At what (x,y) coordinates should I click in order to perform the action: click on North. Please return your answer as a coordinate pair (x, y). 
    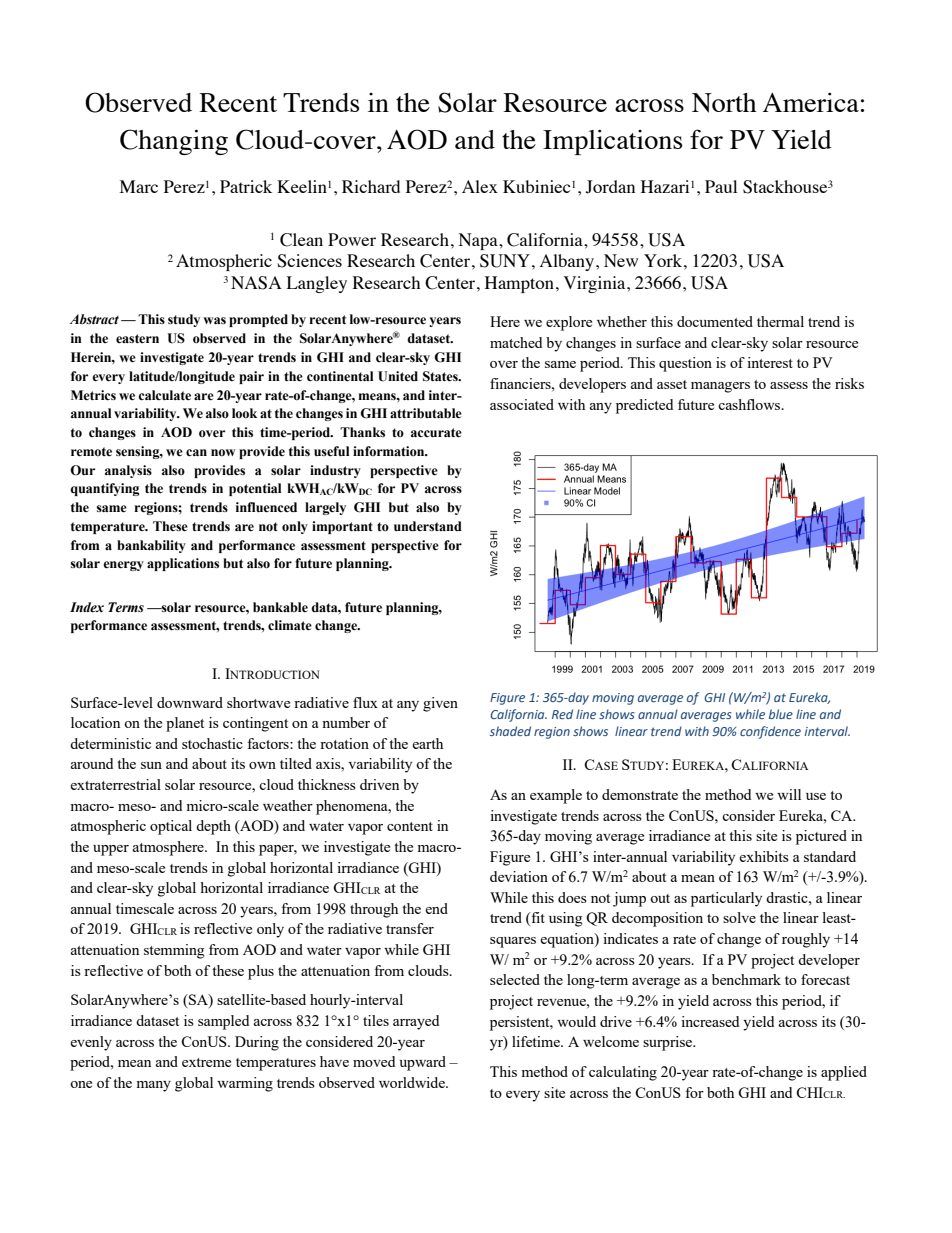
    Looking at the image, I should click on (724, 103).
